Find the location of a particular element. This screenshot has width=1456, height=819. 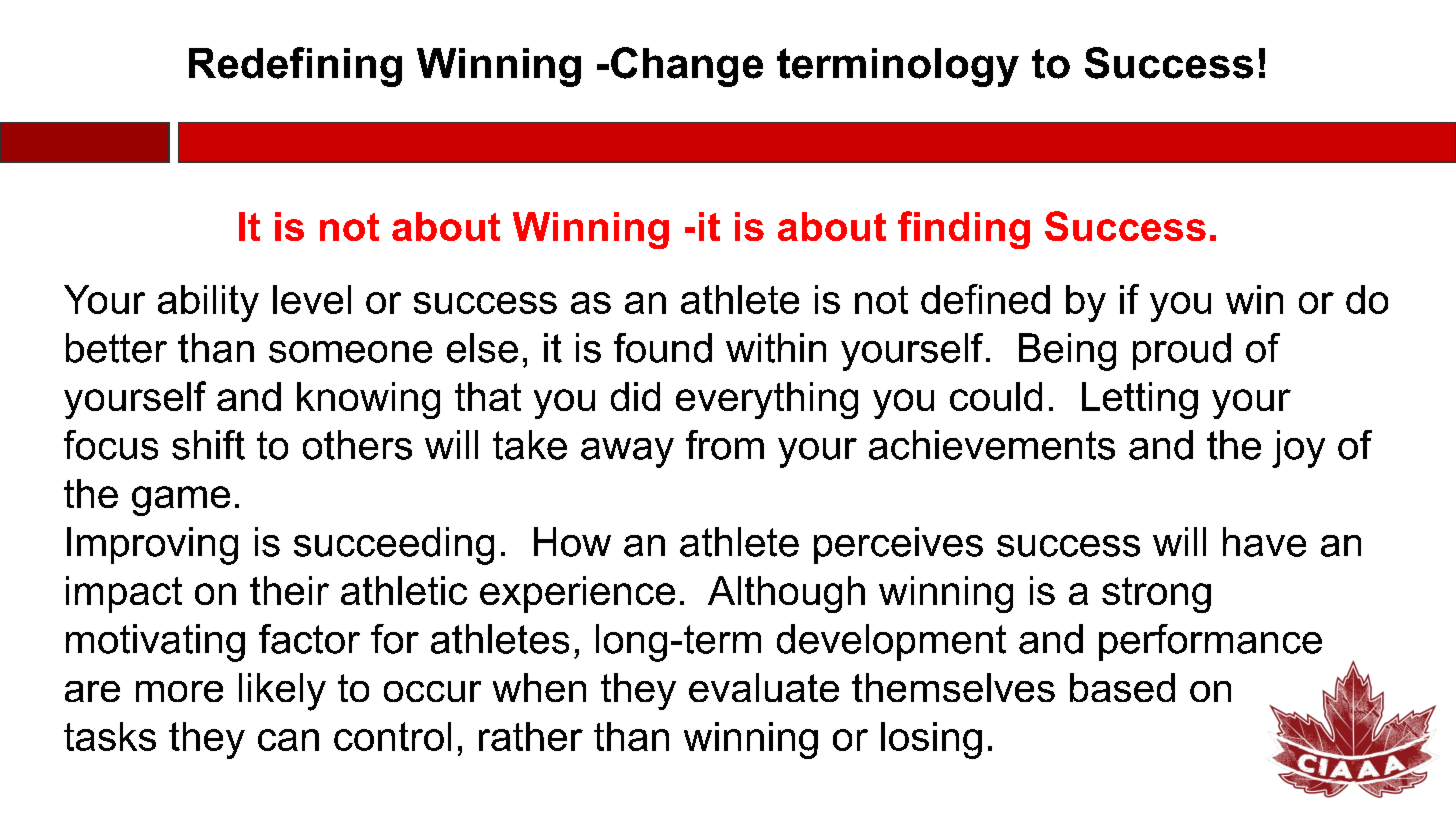

proud is located at coordinates (1182, 351).
